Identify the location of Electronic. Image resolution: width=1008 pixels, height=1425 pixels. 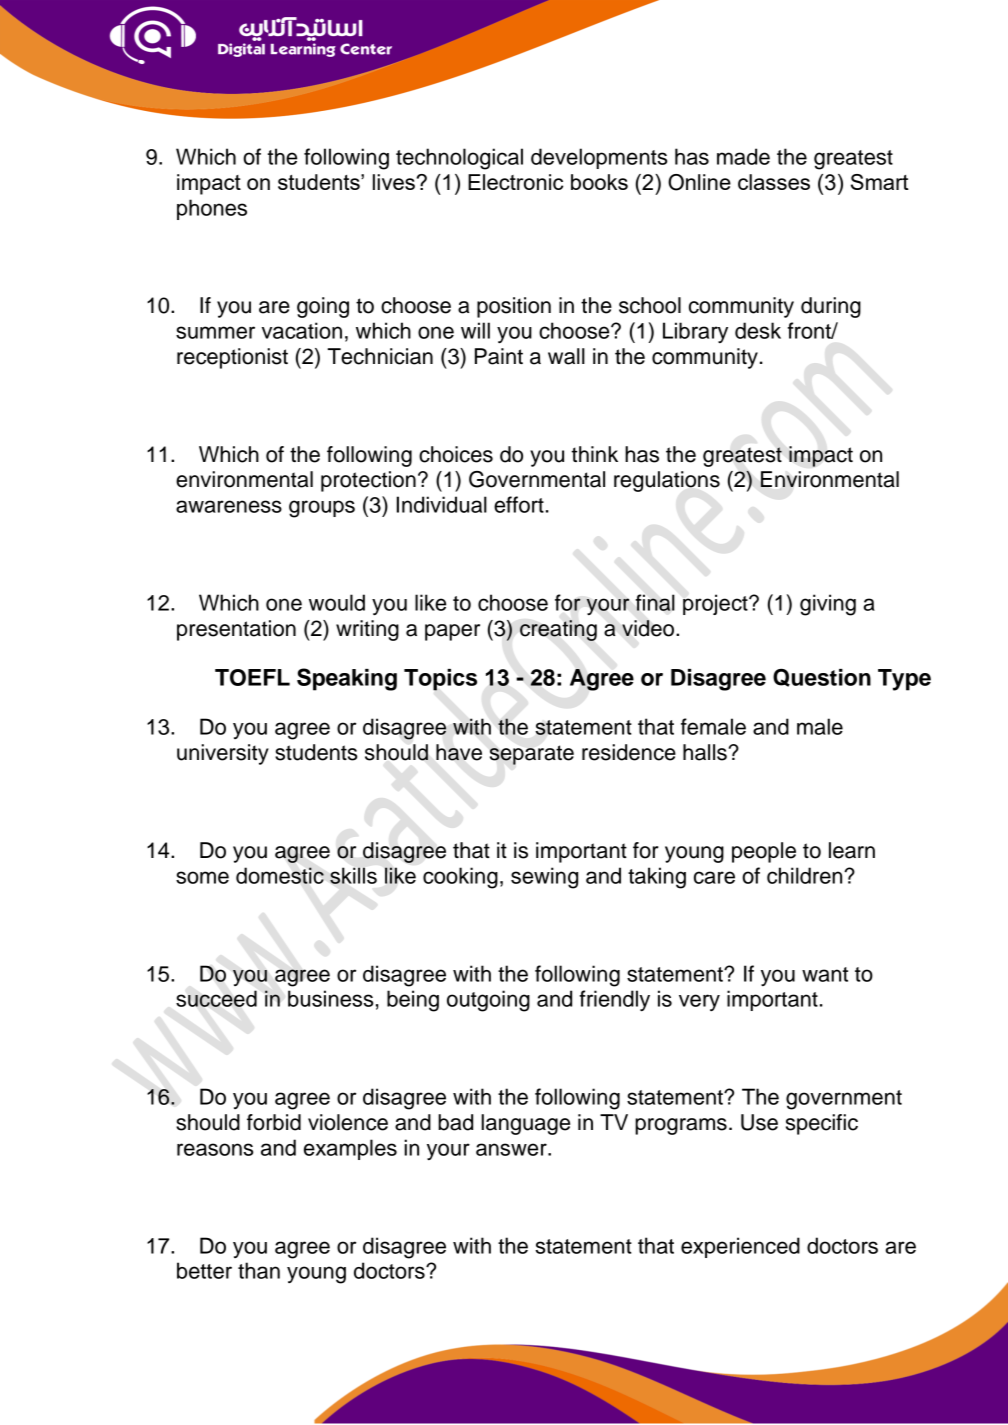
(515, 182).
